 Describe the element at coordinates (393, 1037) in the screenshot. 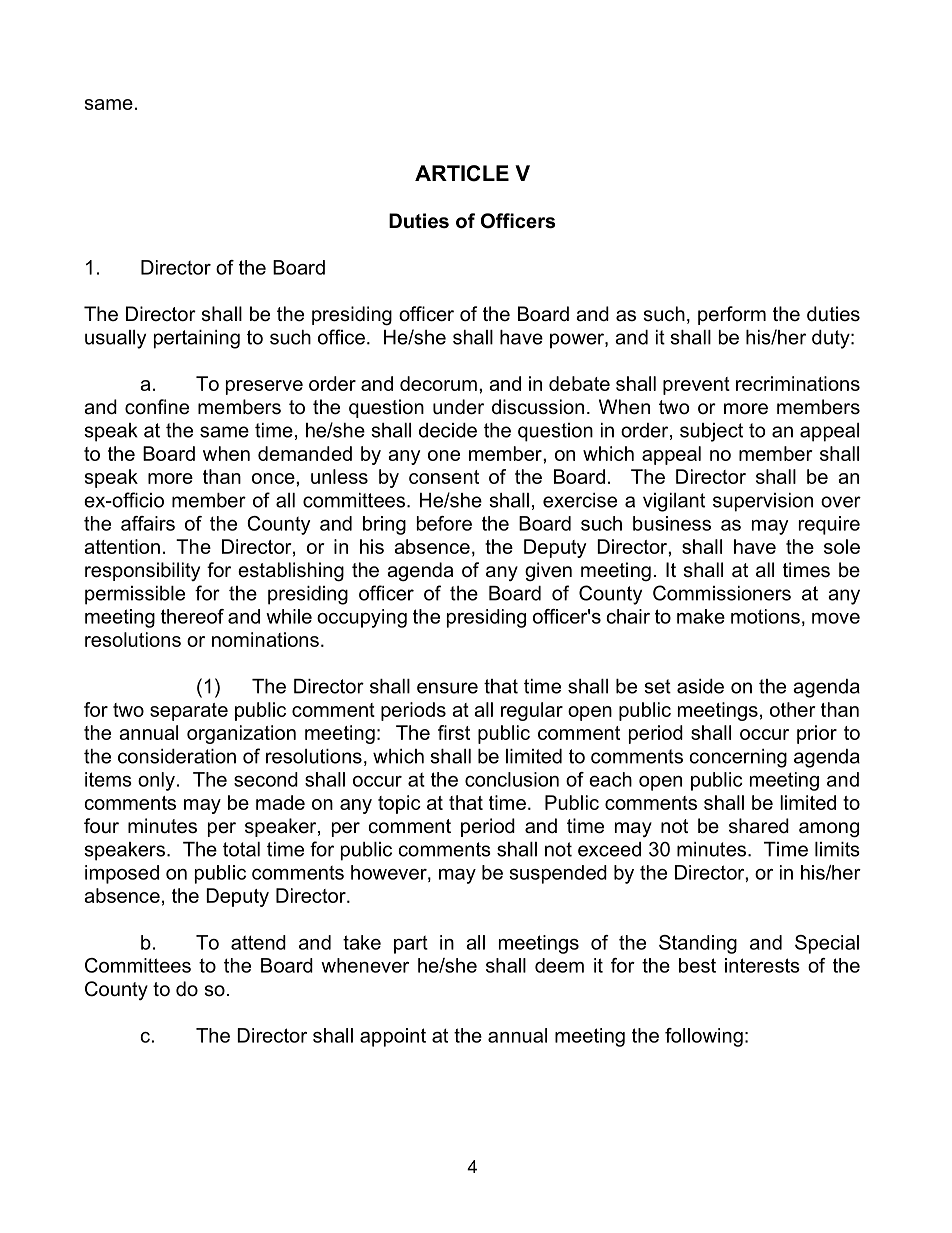

I see `appoint` at that location.
